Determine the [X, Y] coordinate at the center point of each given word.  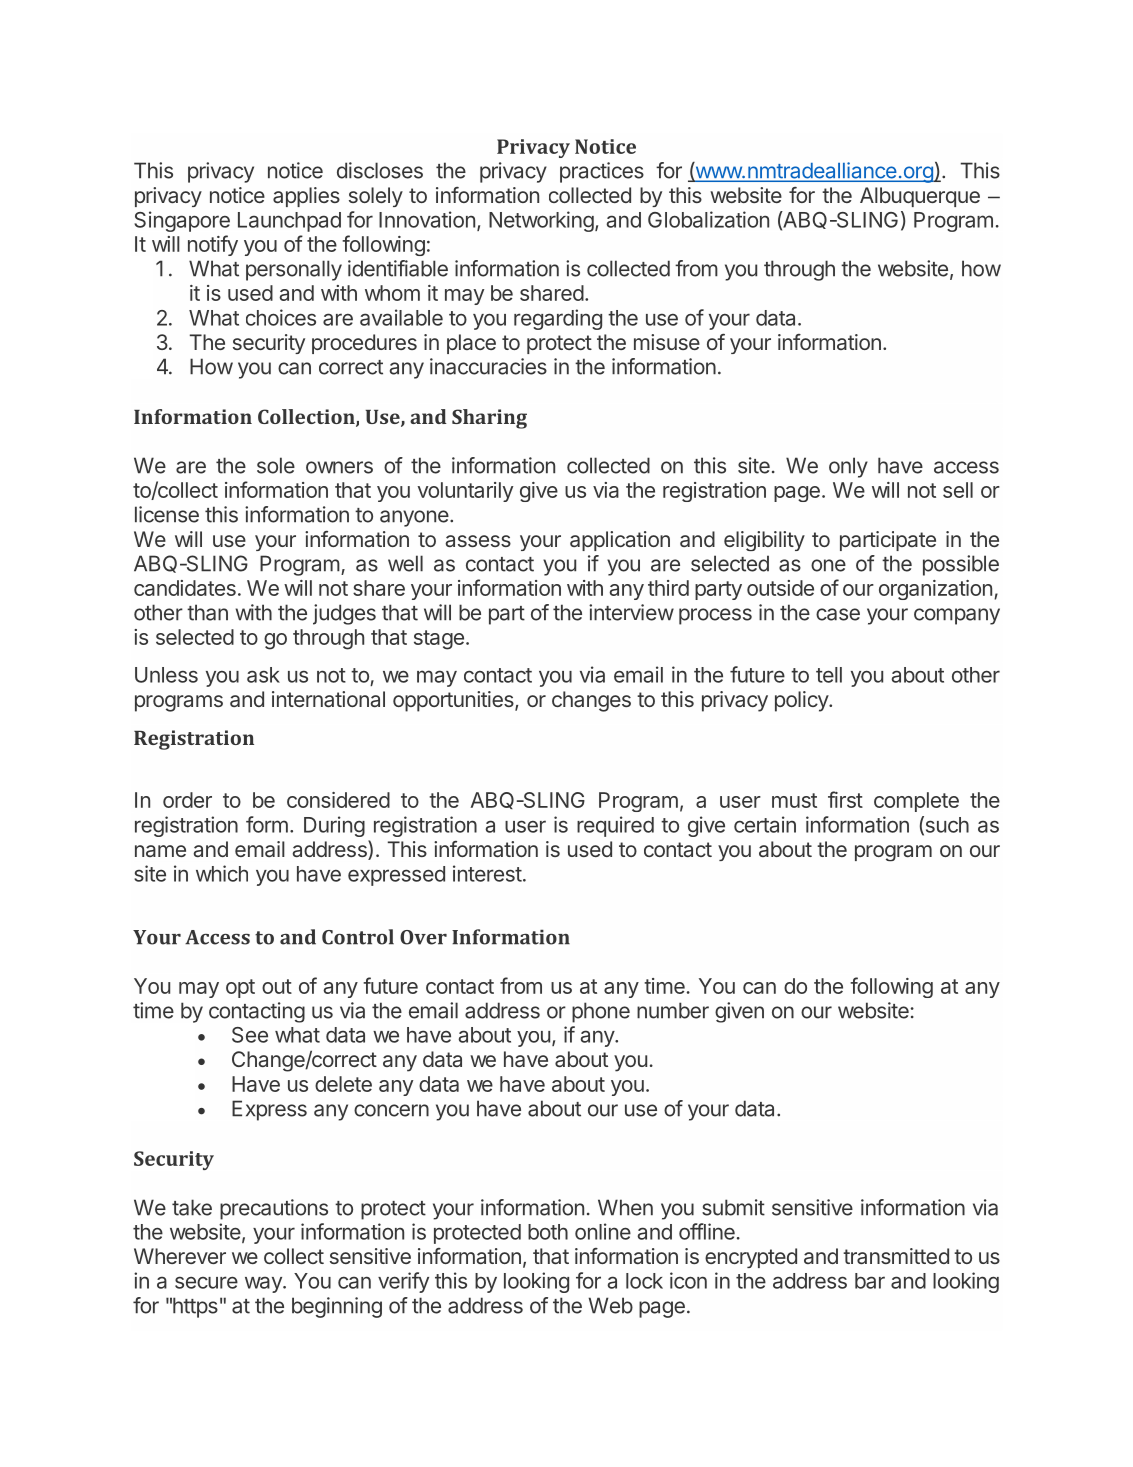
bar [870, 1281]
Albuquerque [920, 197]
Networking [541, 221]
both [548, 1232]
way [264, 1284]
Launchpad [289, 222]
